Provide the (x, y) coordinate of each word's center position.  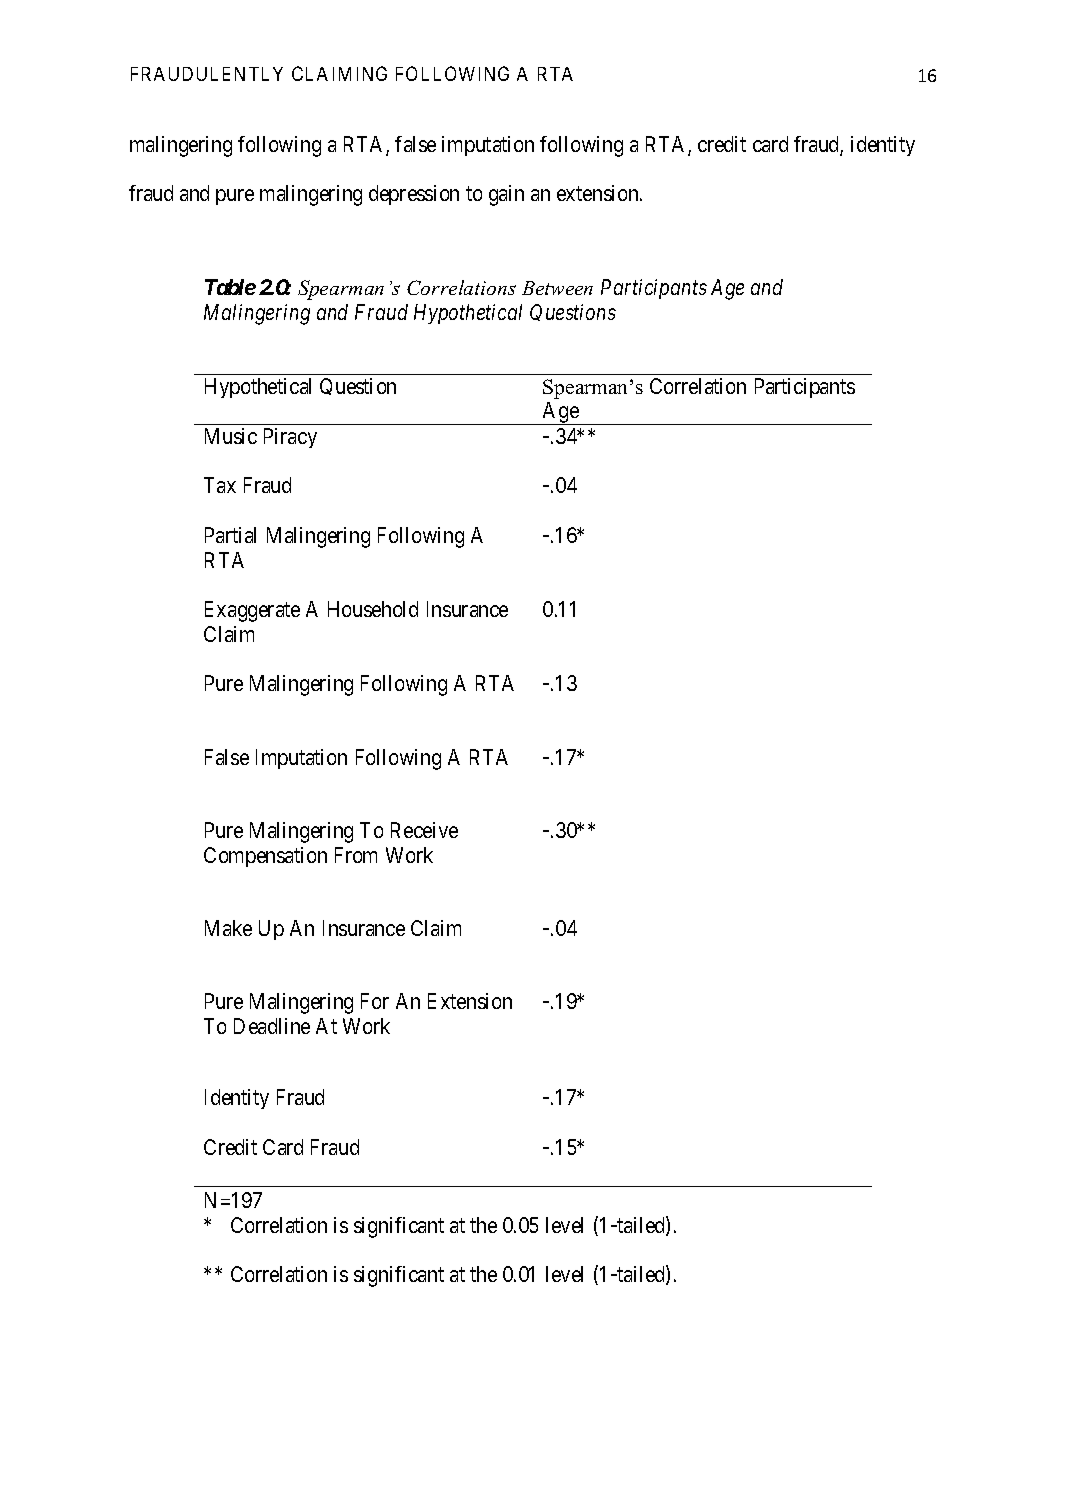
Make (228, 928)
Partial (230, 535)
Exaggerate (252, 611)
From (356, 855)
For (375, 1001)
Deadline (272, 1026)
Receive (424, 830)
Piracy (290, 438)
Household (373, 609)
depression (414, 195)
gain (506, 195)
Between (557, 288)
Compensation (265, 857)
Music (231, 436)
